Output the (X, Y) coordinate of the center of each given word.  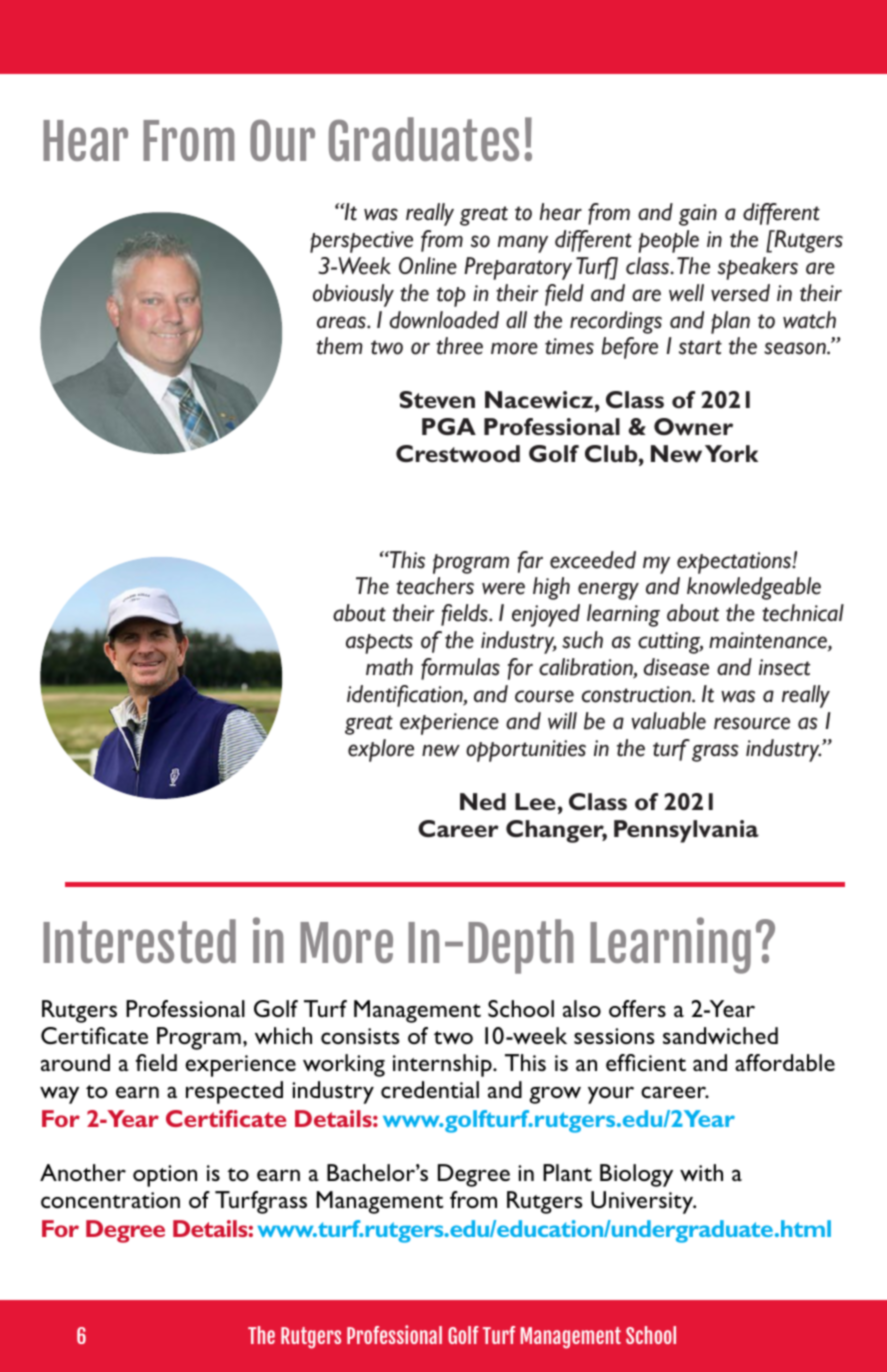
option (165, 1176)
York (731, 453)
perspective (361, 242)
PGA (449, 426)
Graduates (424, 139)
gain (698, 215)
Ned (483, 801)
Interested (139, 941)
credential (430, 1089)
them (339, 346)
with (701, 1172)
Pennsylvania (686, 831)
